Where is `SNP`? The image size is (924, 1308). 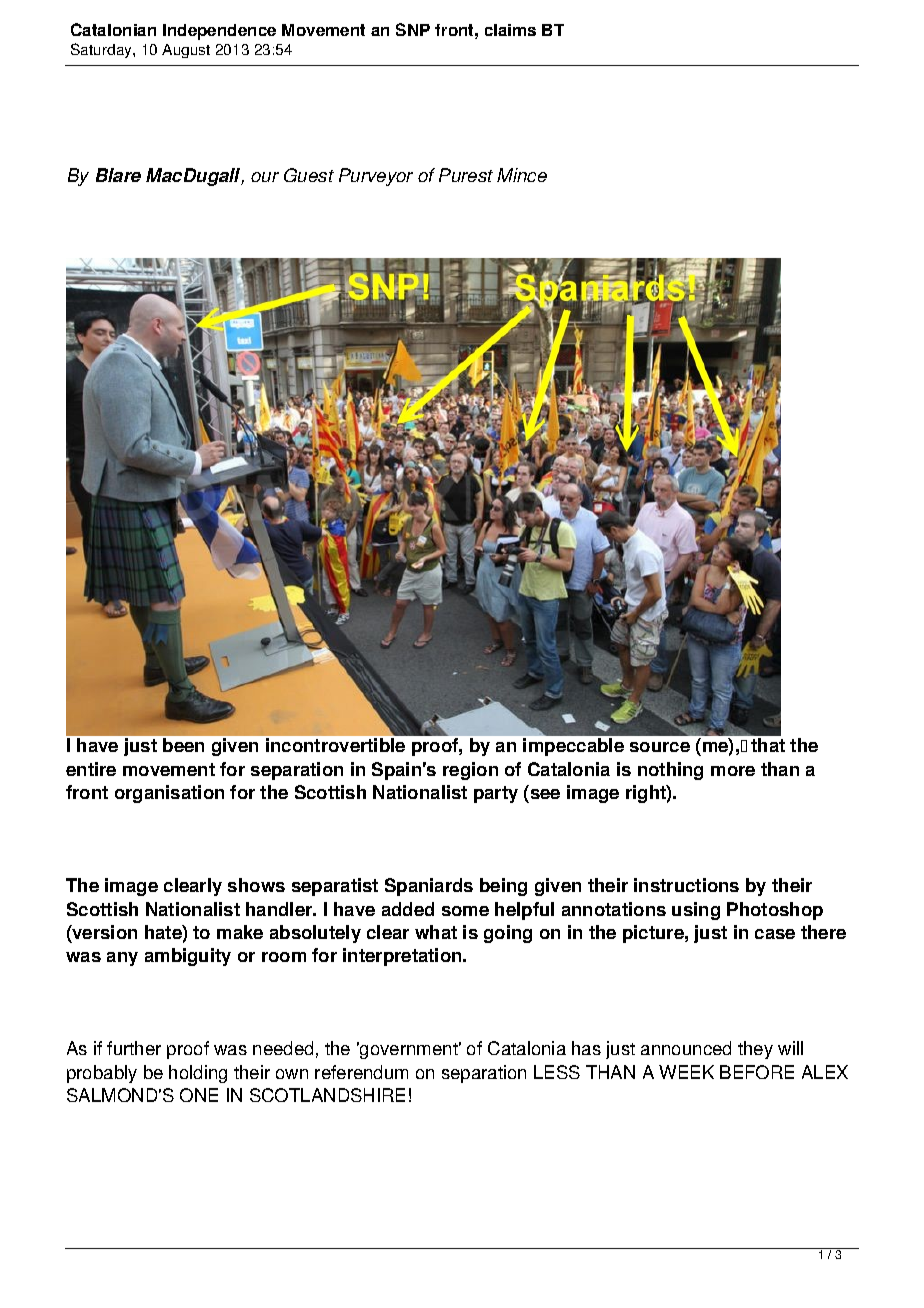 SNP is located at coordinates (413, 29).
